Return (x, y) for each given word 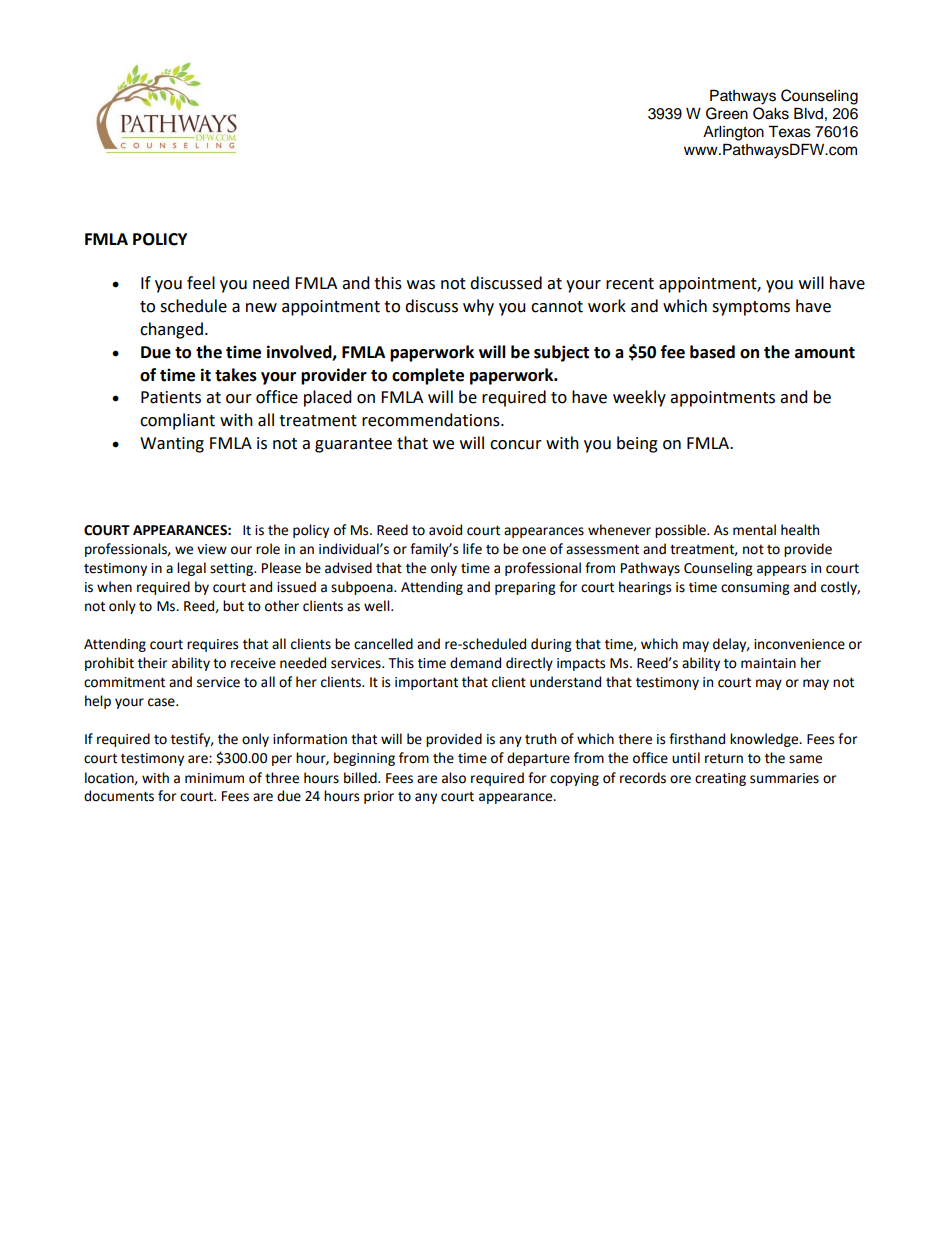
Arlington (733, 133)
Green (727, 113)
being (637, 444)
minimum (214, 778)
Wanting (172, 445)
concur (516, 445)
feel (201, 283)
